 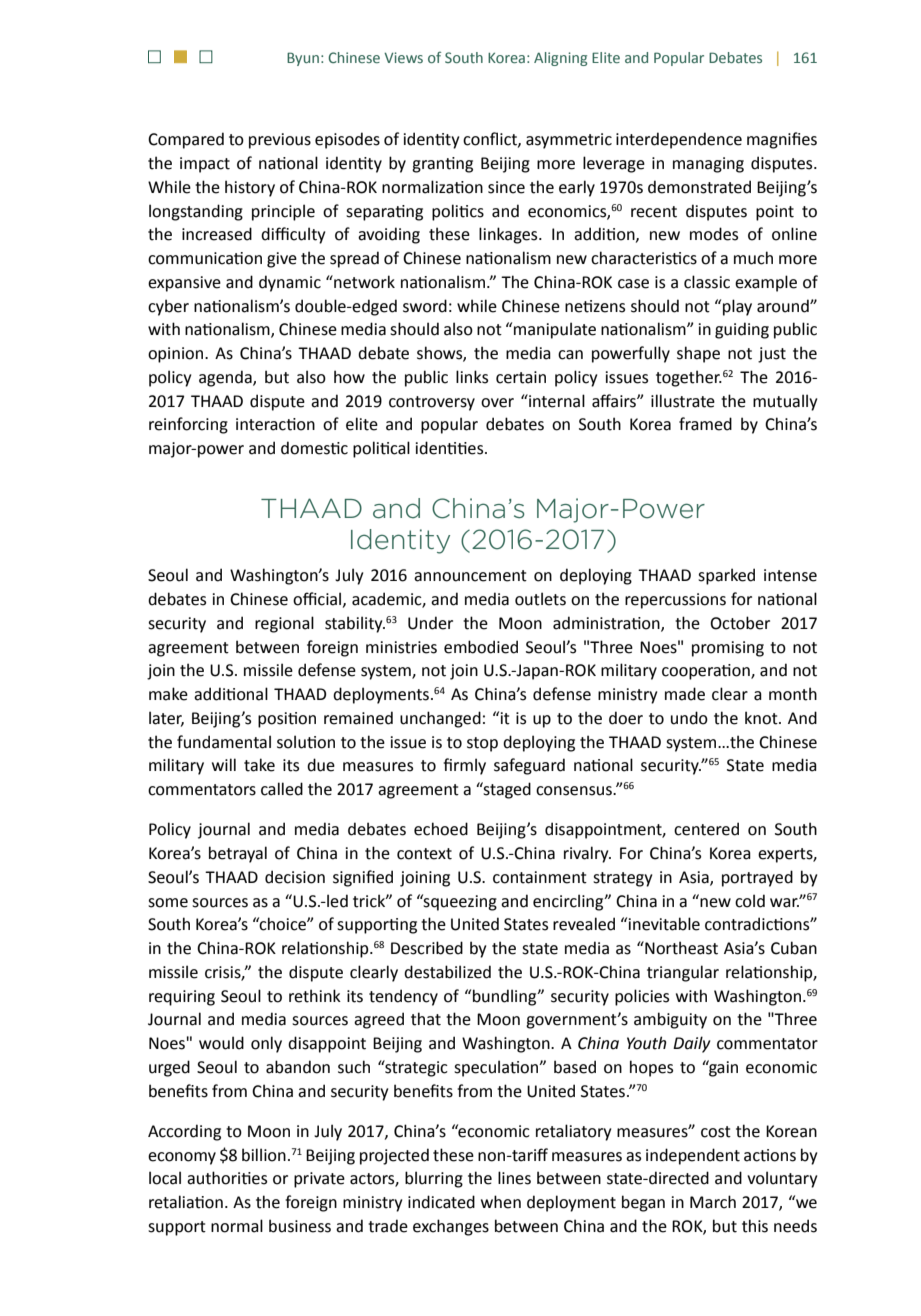 What do you see at coordinates (706, 829) in the image?
I see `centered` at bounding box center [706, 829].
